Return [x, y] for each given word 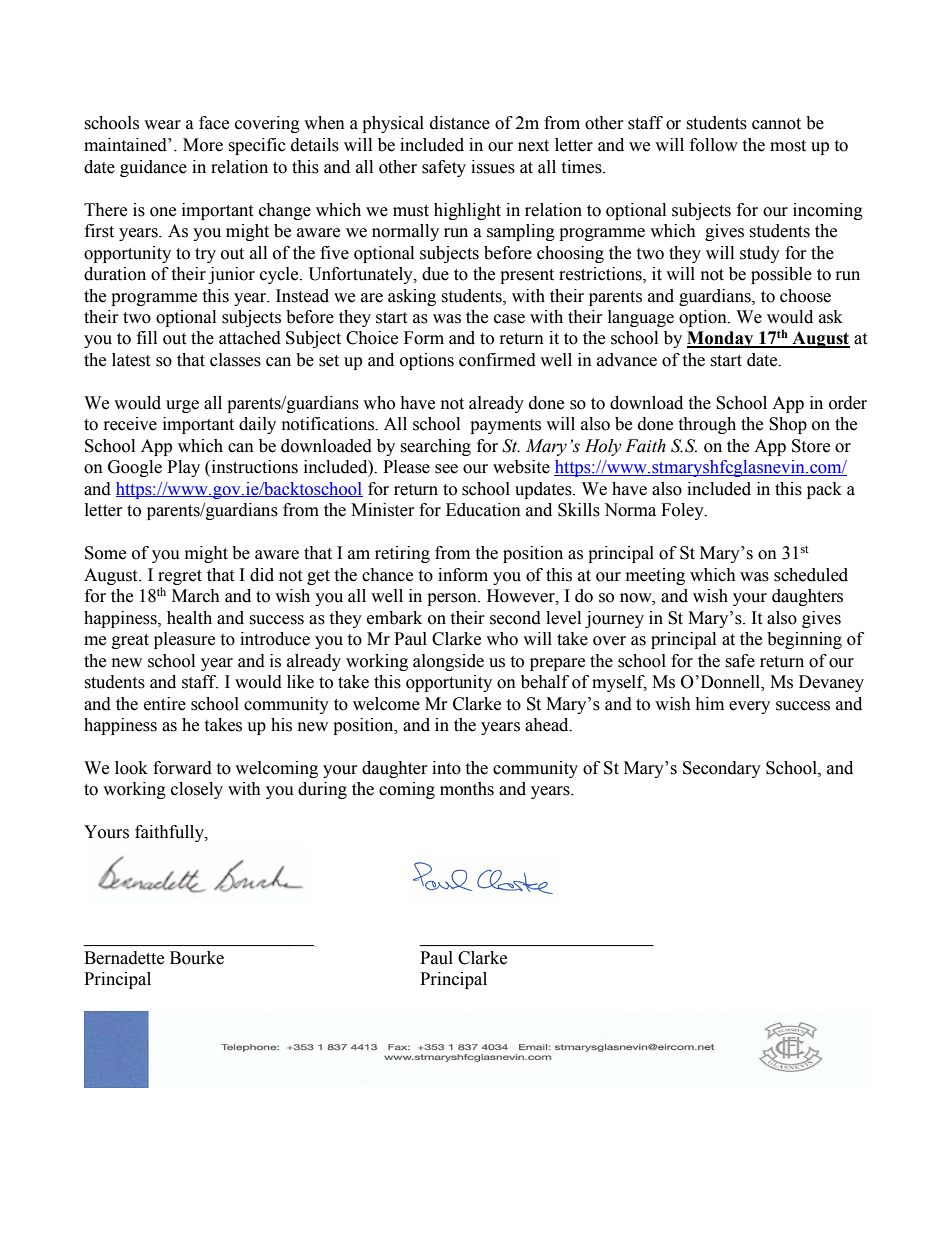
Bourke [197, 958]
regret [180, 577]
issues [493, 167]
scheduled [811, 575]
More [203, 145]
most [788, 146]
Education [483, 510]
